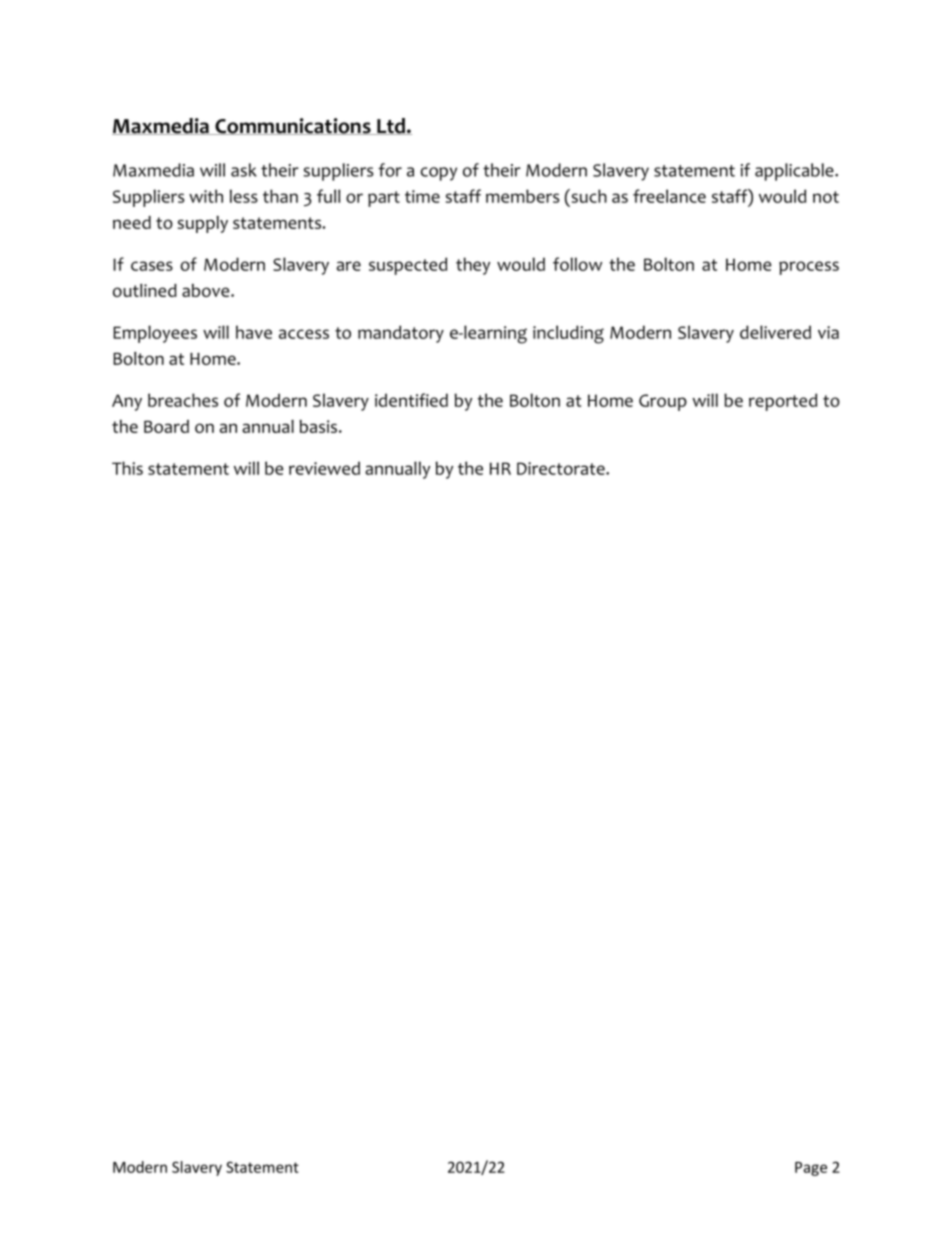 The width and height of the screenshot is (952, 1233). Describe the element at coordinates (811, 1169) in the screenshot. I see `Page` at that location.
